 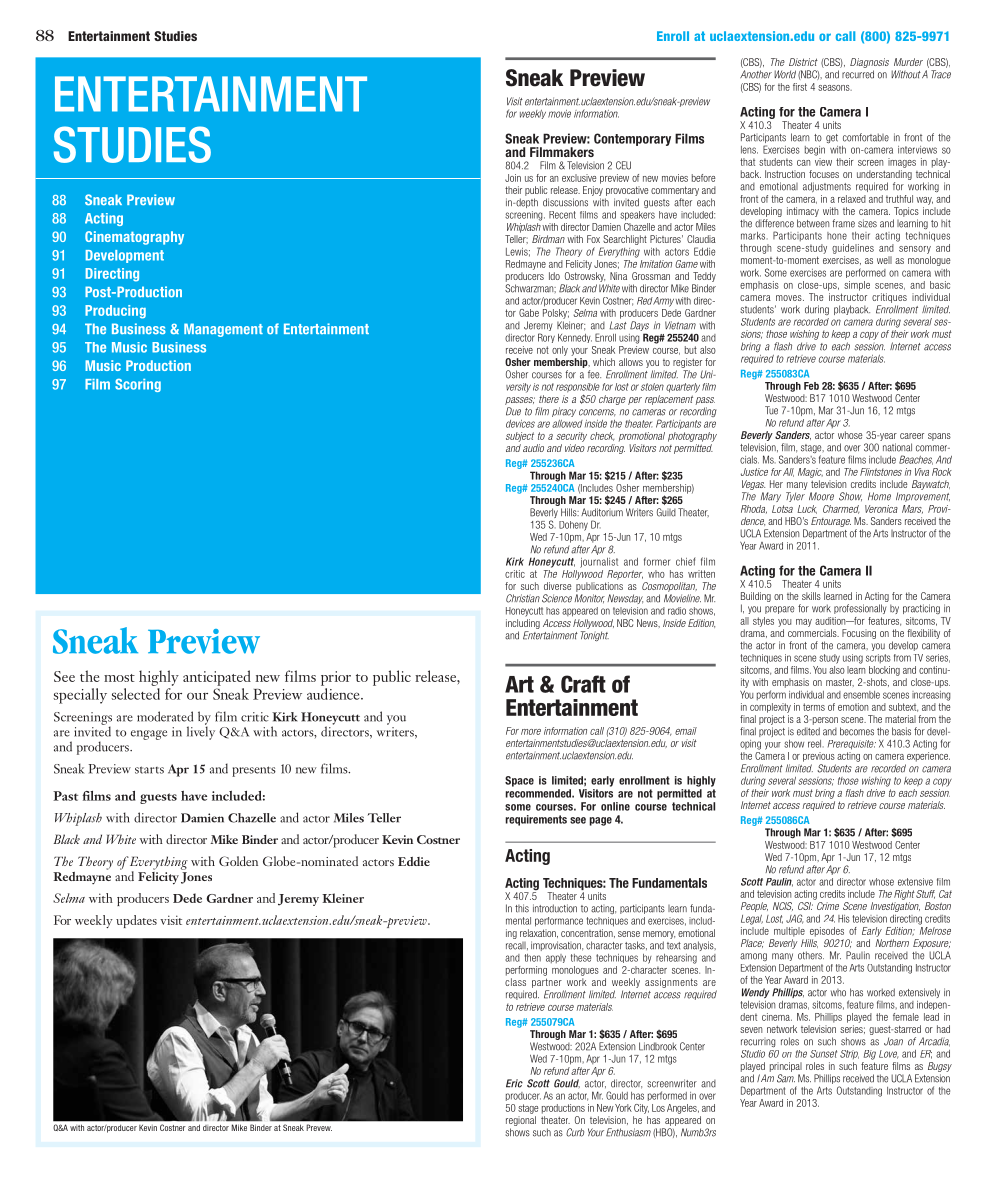 What do you see at coordinates (519, 781) in the screenshot?
I see `Space` at bounding box center [519, 781].
